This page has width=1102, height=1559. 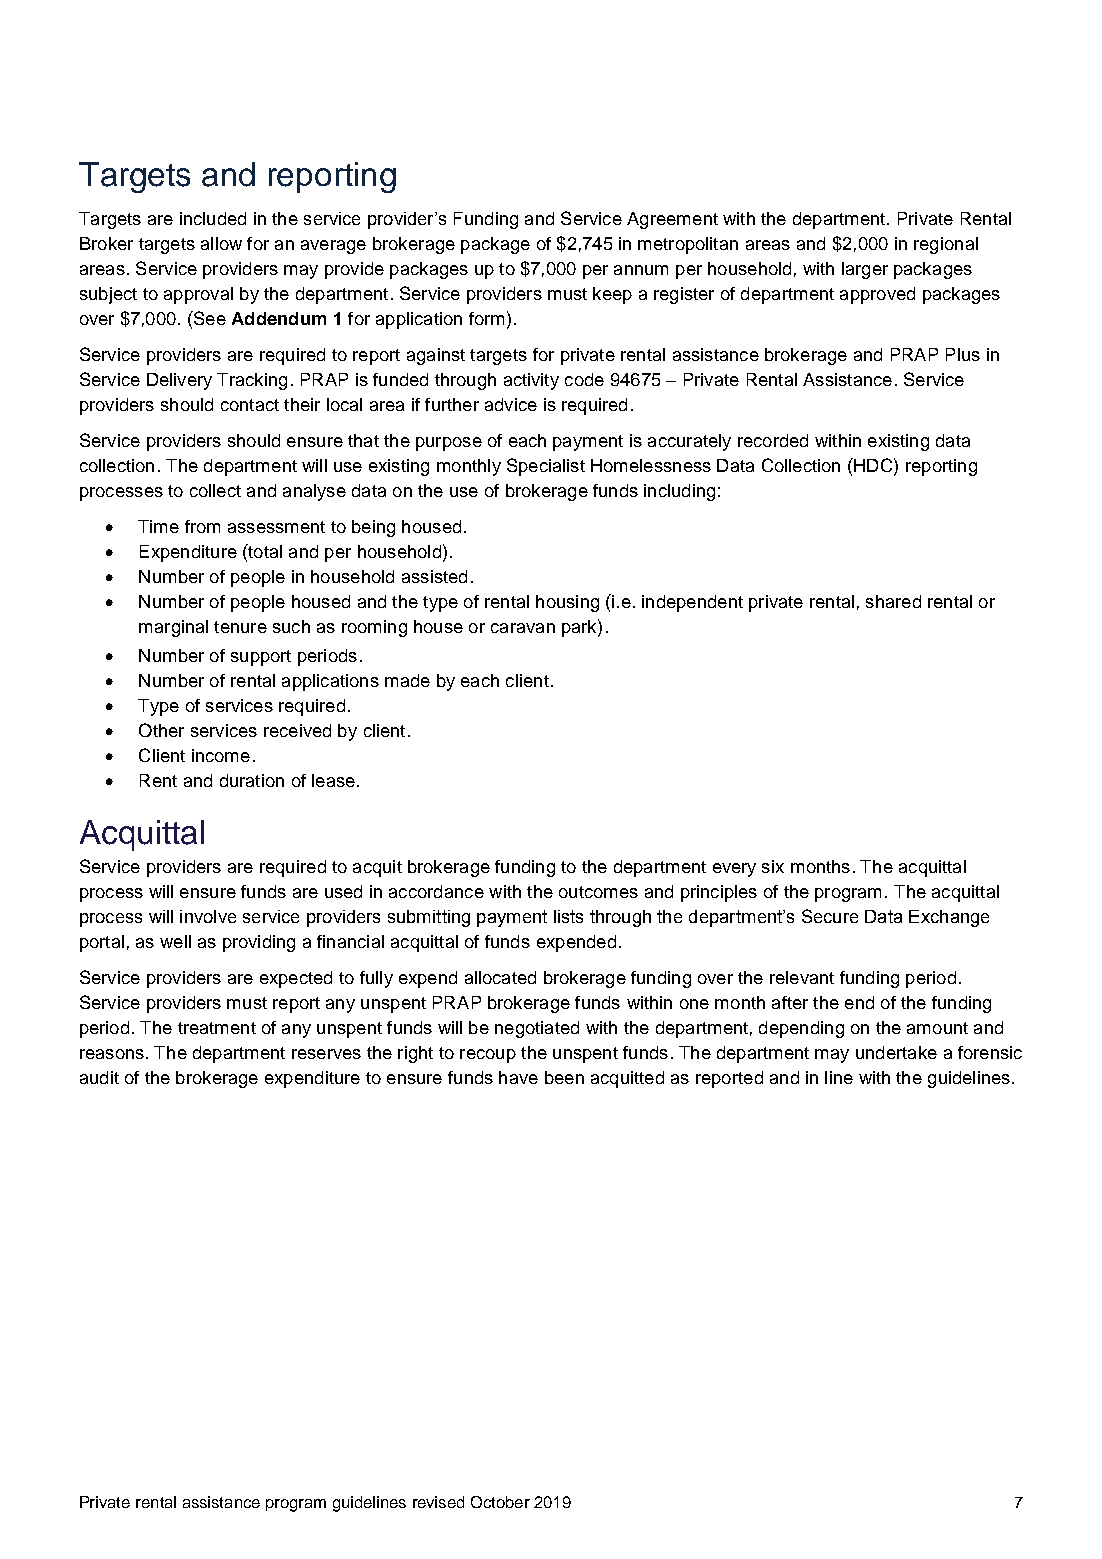 What do you see at coordinates (523, 628) in the page?
I see `caravan` at bounding box center [523, 628].
